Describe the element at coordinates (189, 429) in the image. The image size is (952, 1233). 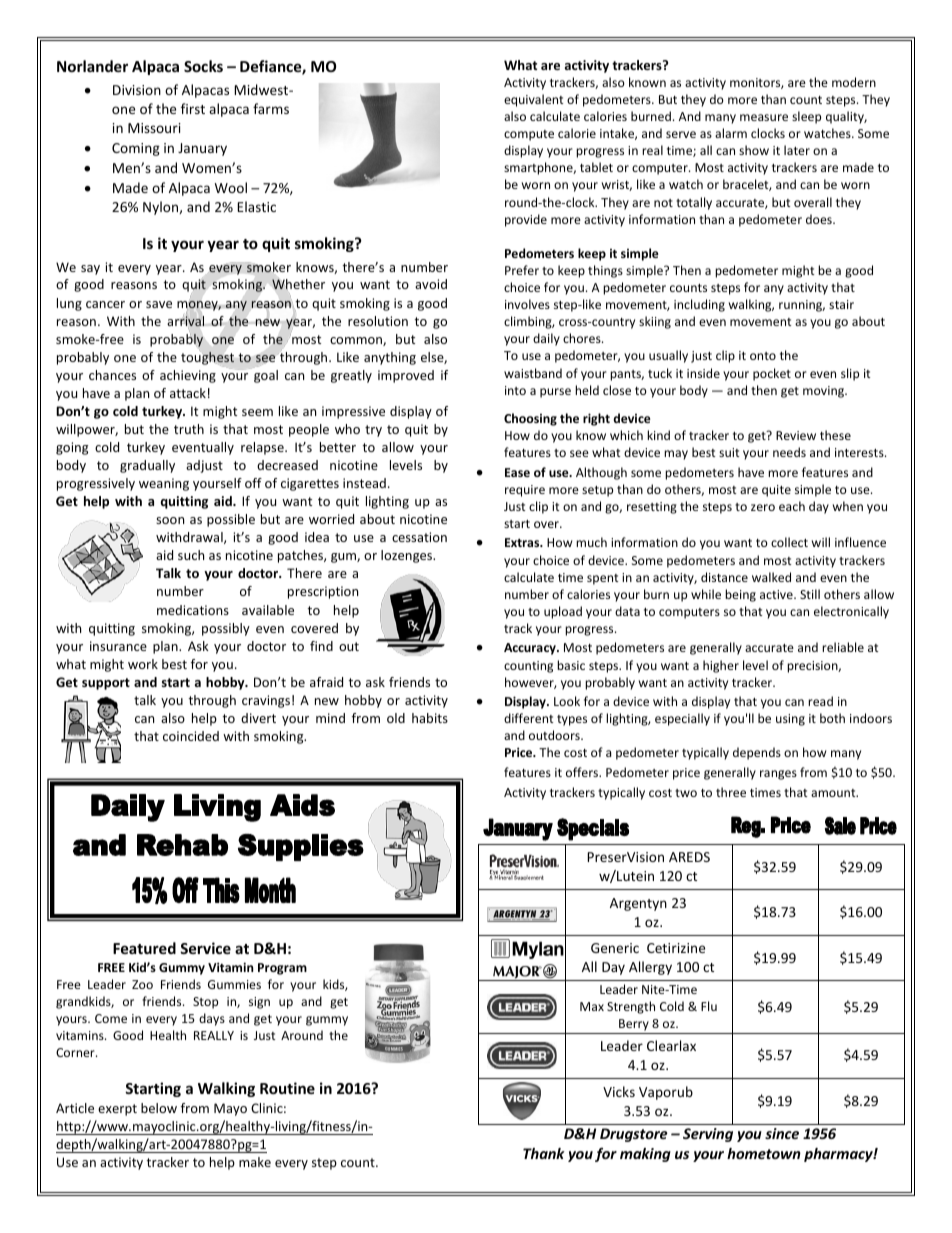
I see `truth` at that location.
